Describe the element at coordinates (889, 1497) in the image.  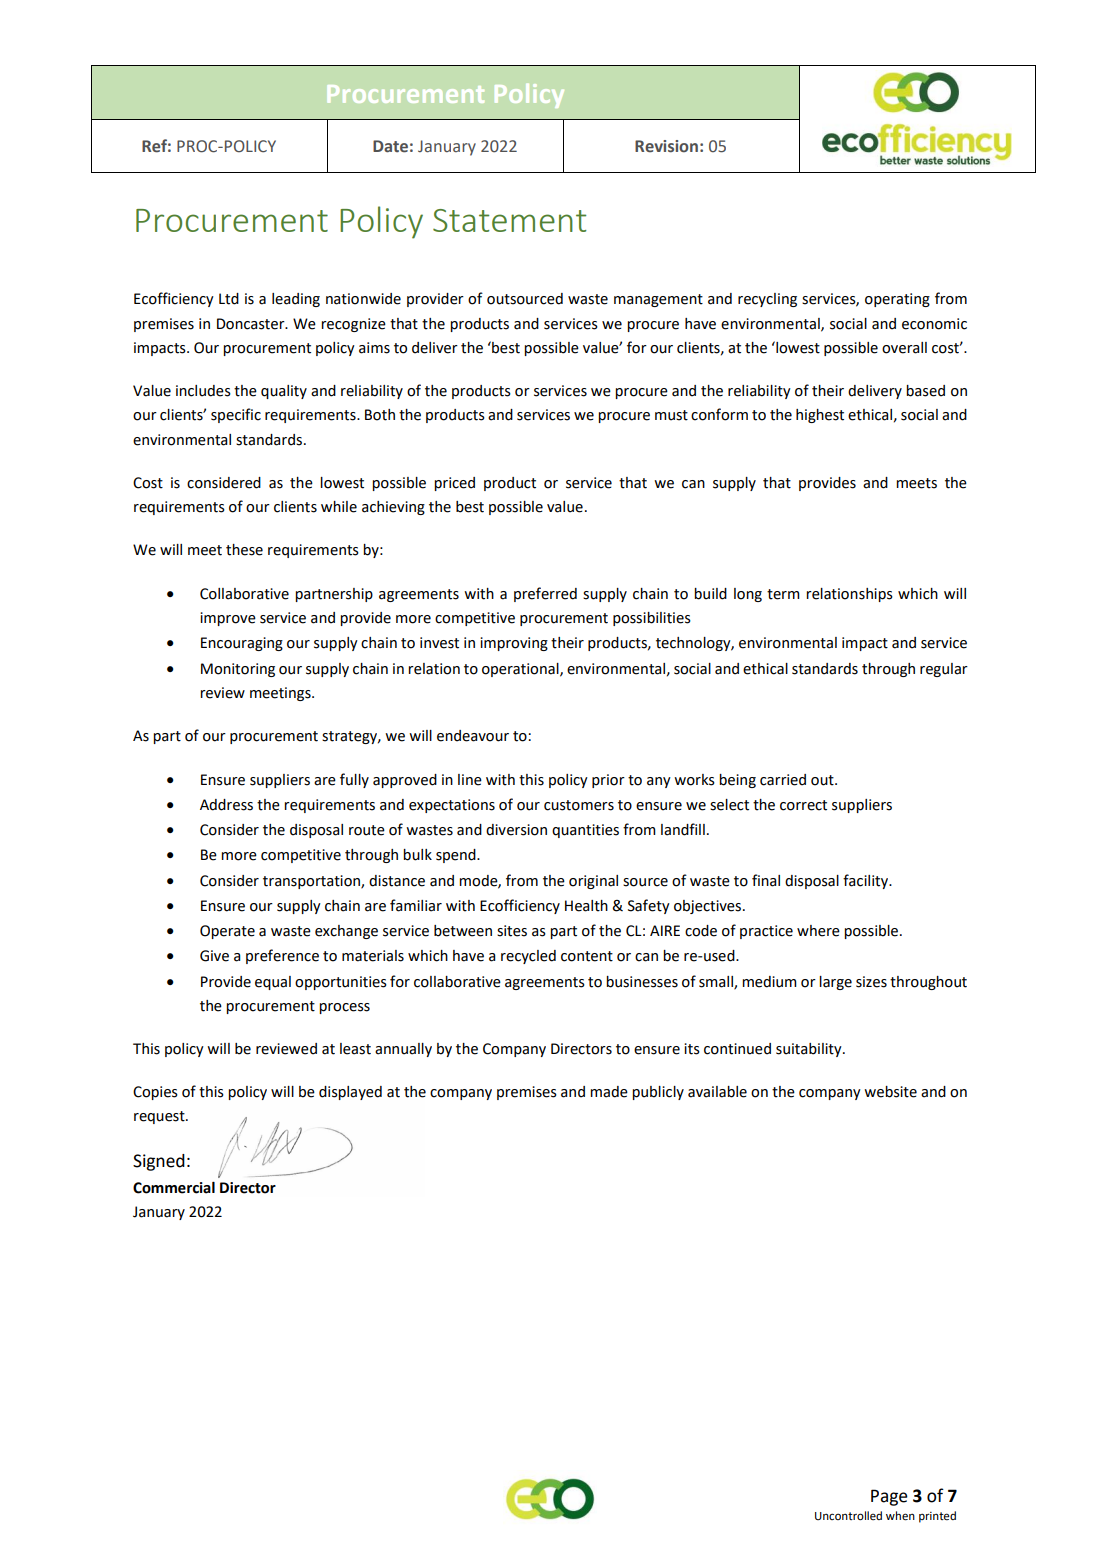
I see `Page` at that location.
